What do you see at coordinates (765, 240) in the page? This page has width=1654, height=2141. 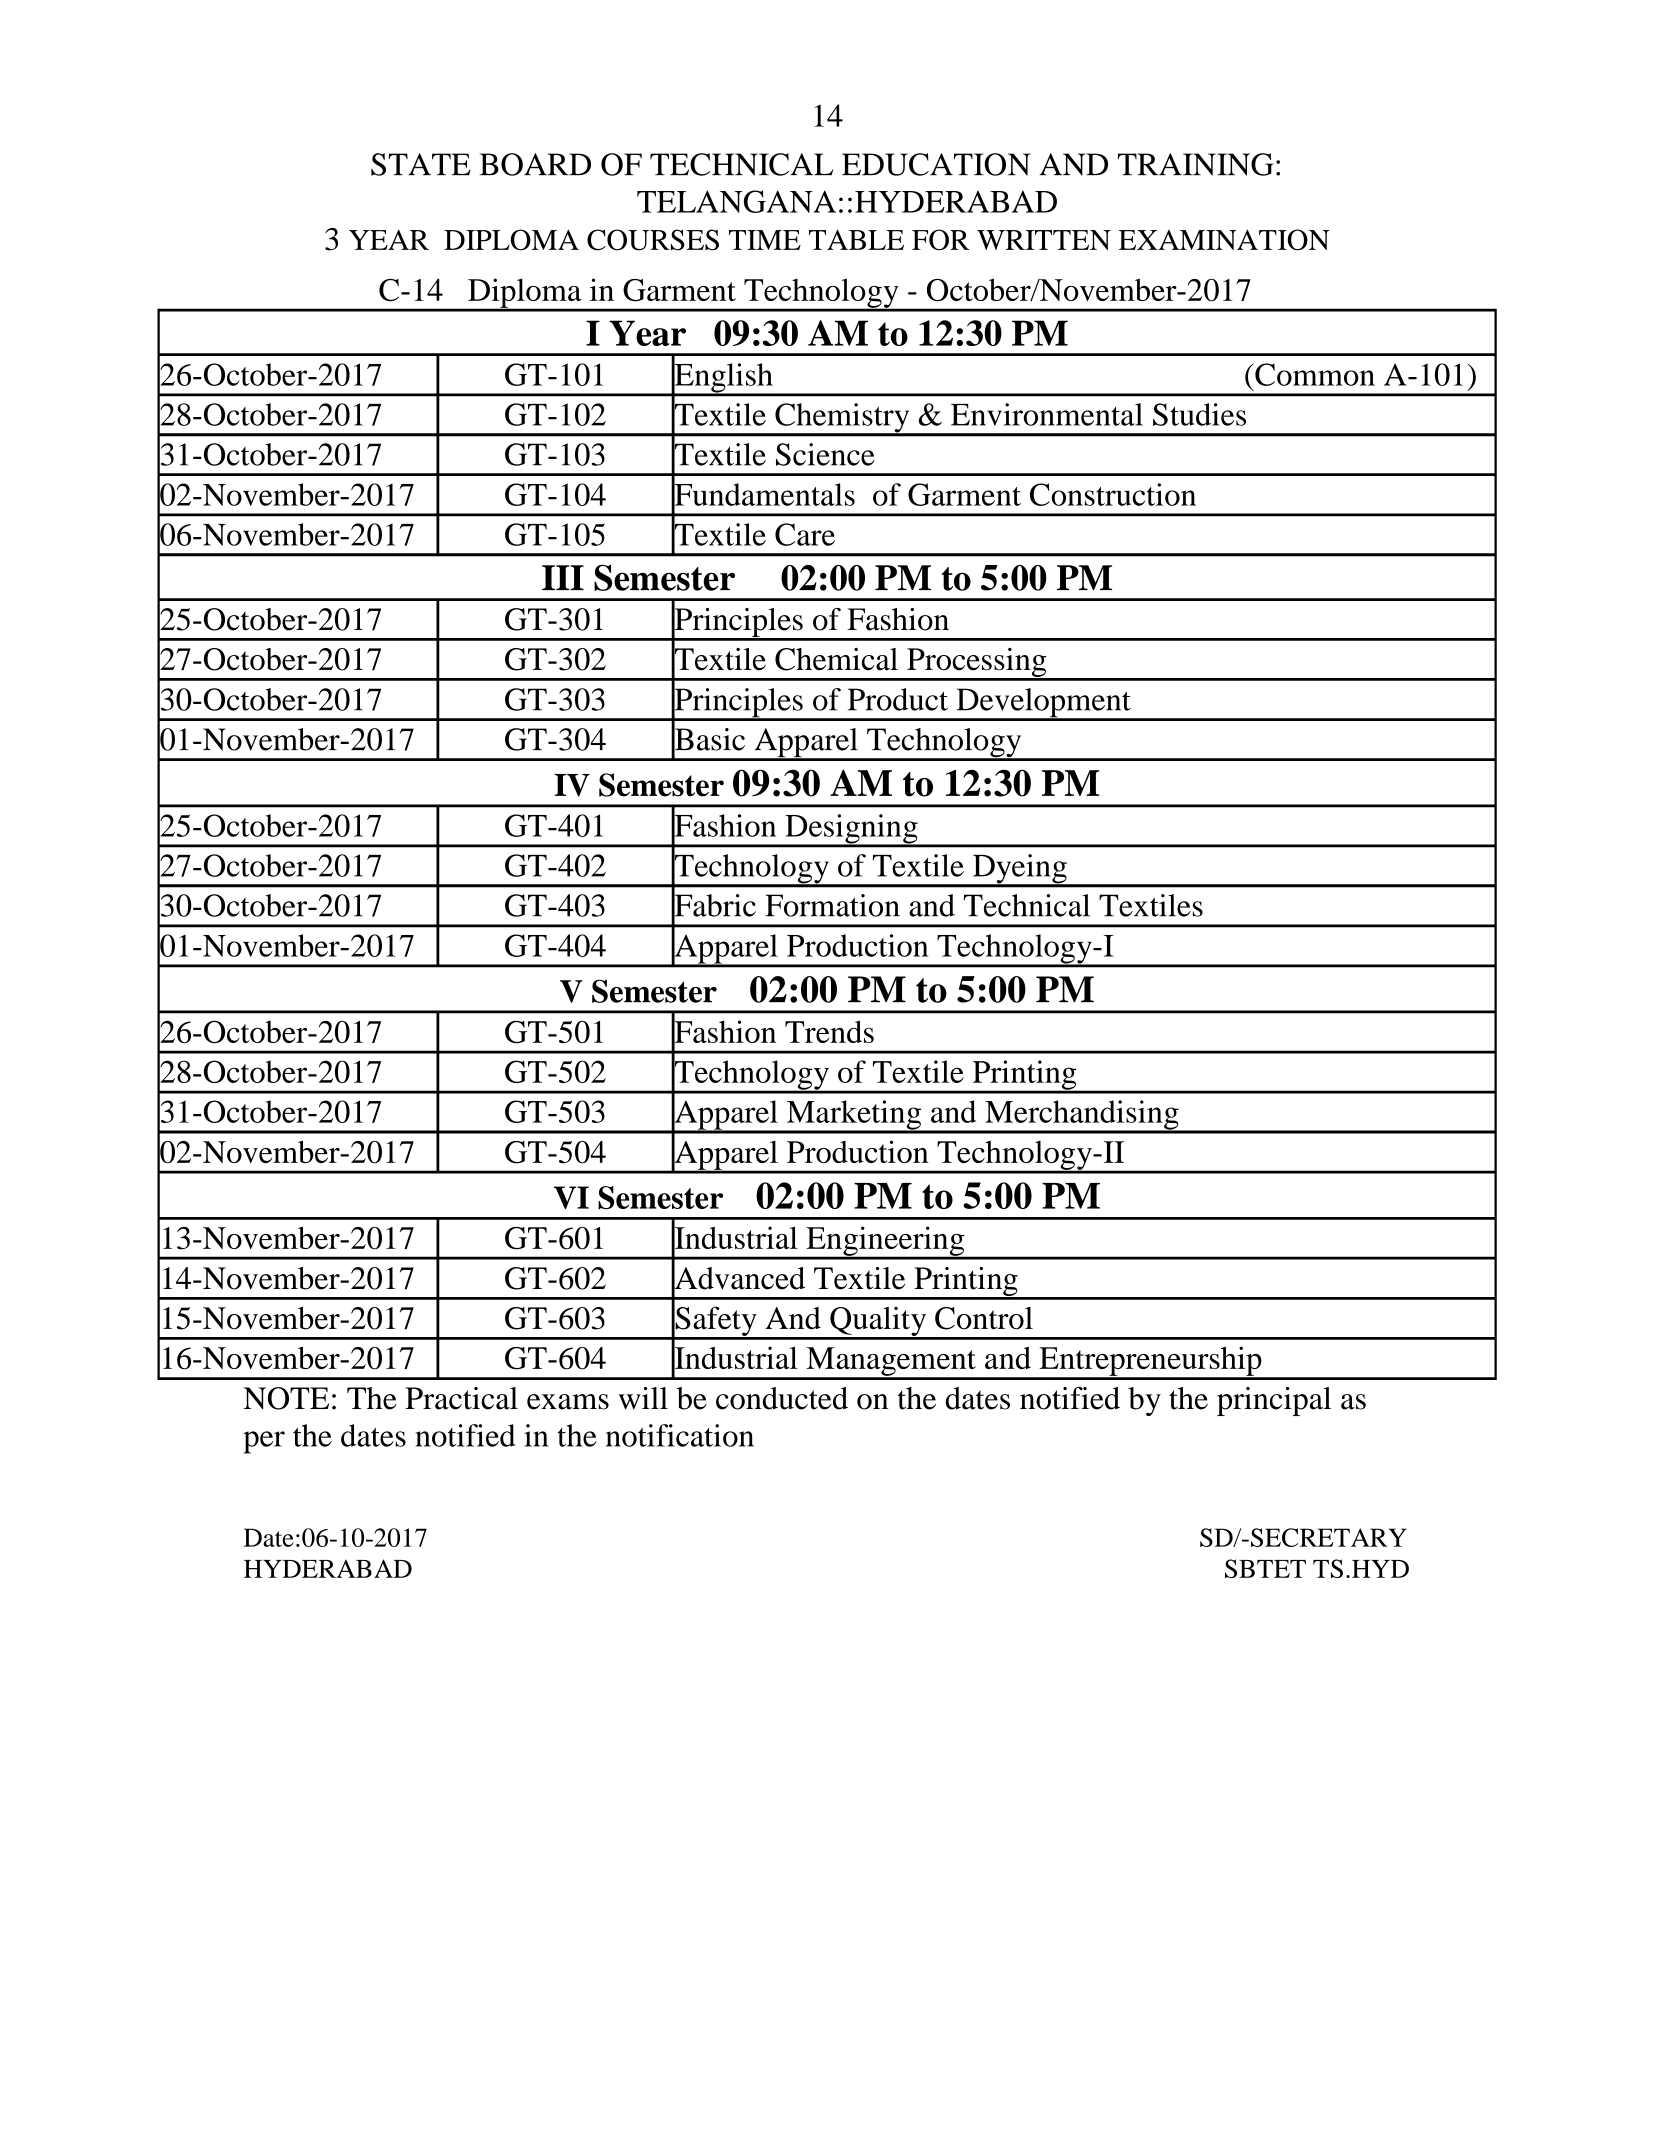 I see `TIME` at bounding box center [765, 240].
